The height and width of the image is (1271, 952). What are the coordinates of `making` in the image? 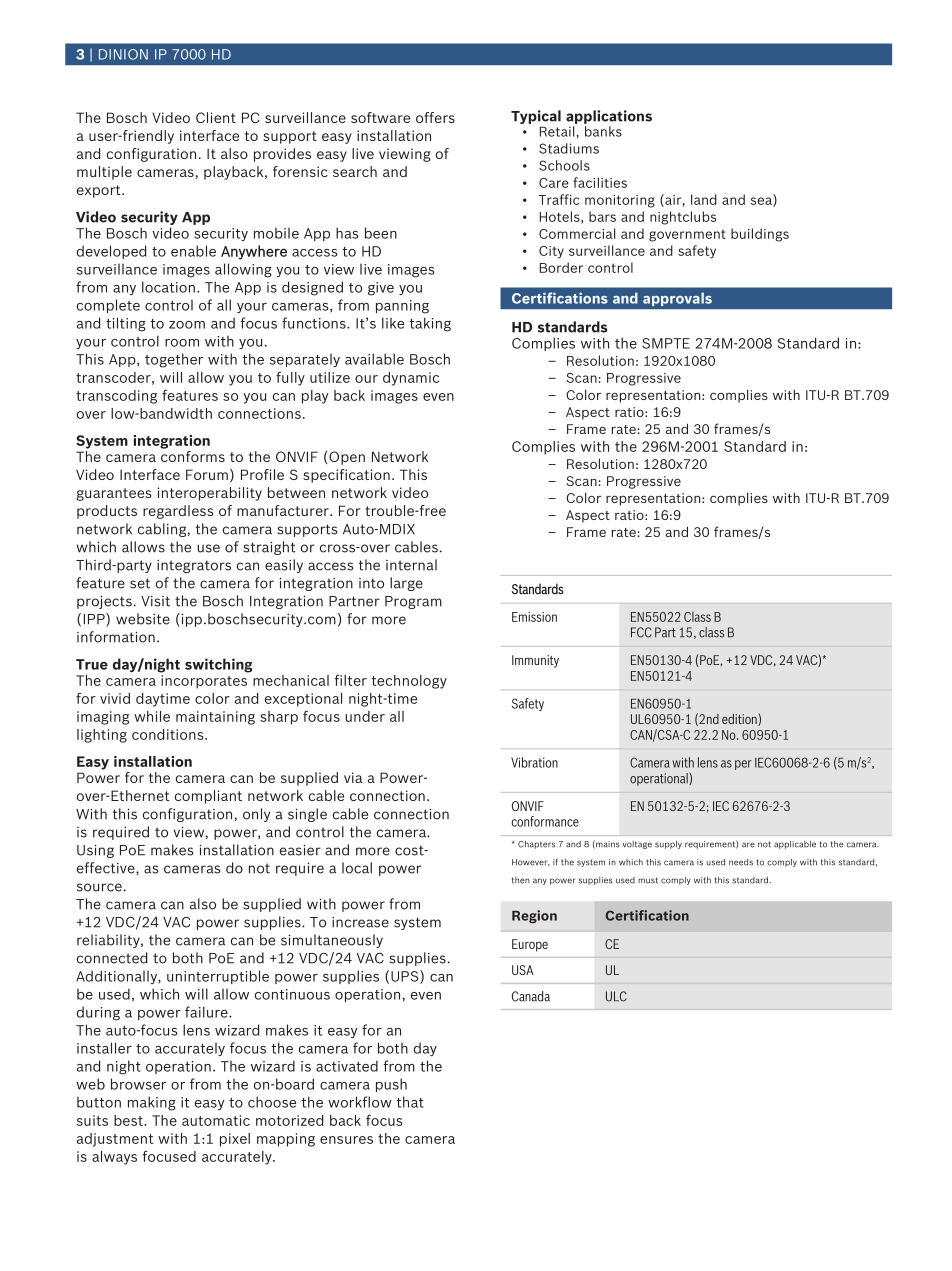 It's located at (152, 1103).
